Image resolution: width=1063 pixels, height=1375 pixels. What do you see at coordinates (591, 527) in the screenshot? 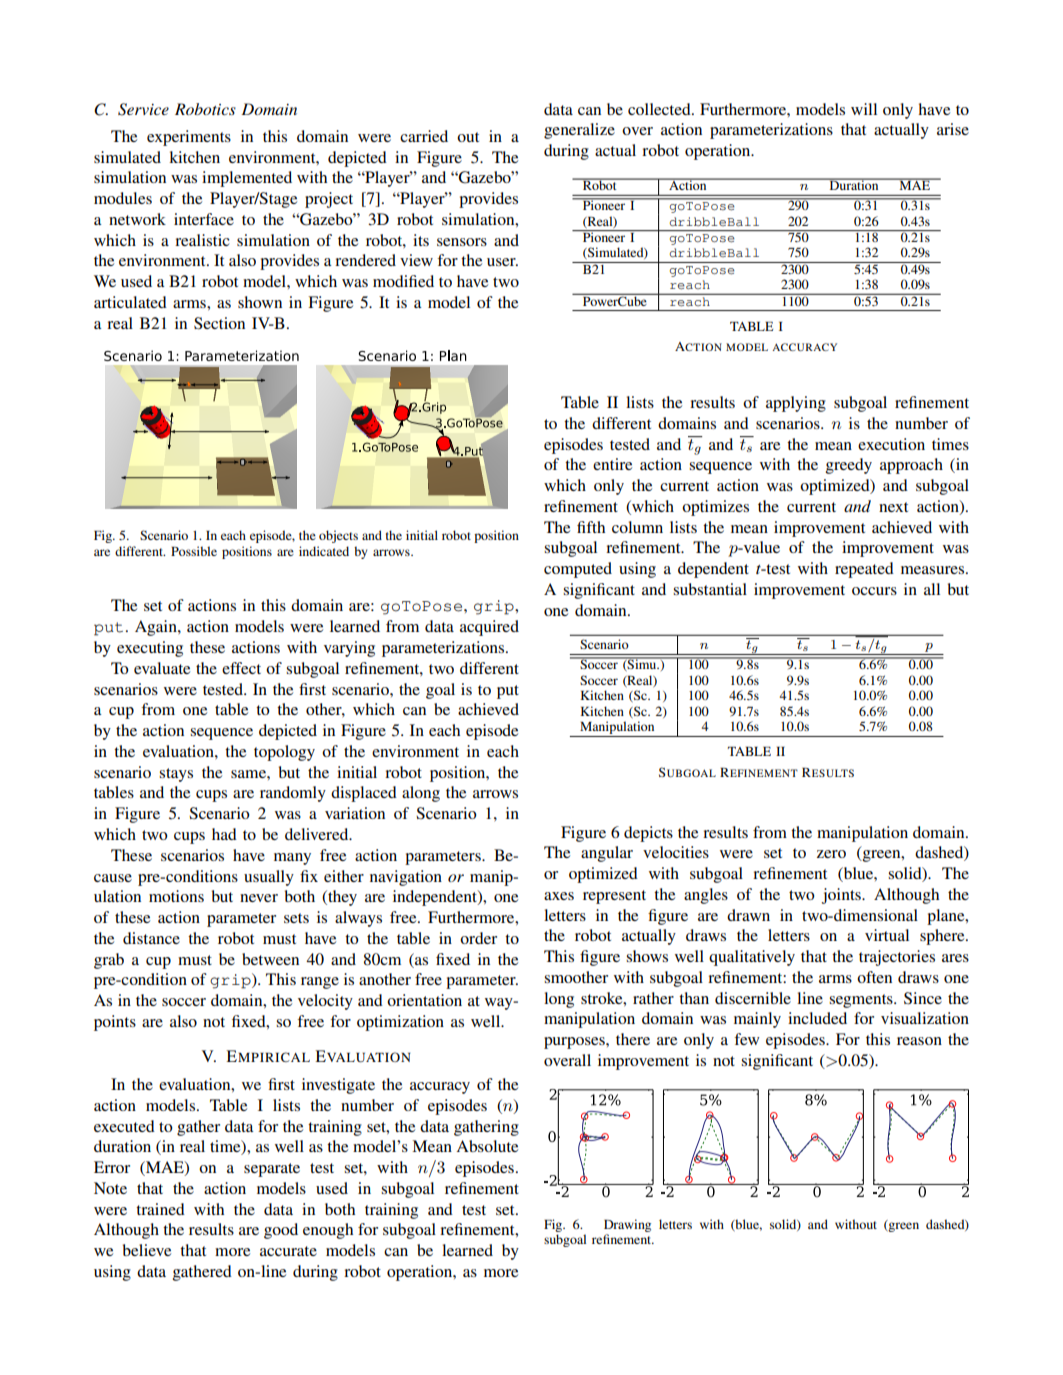
I see `fifth` at bounding box center [591, 527].
